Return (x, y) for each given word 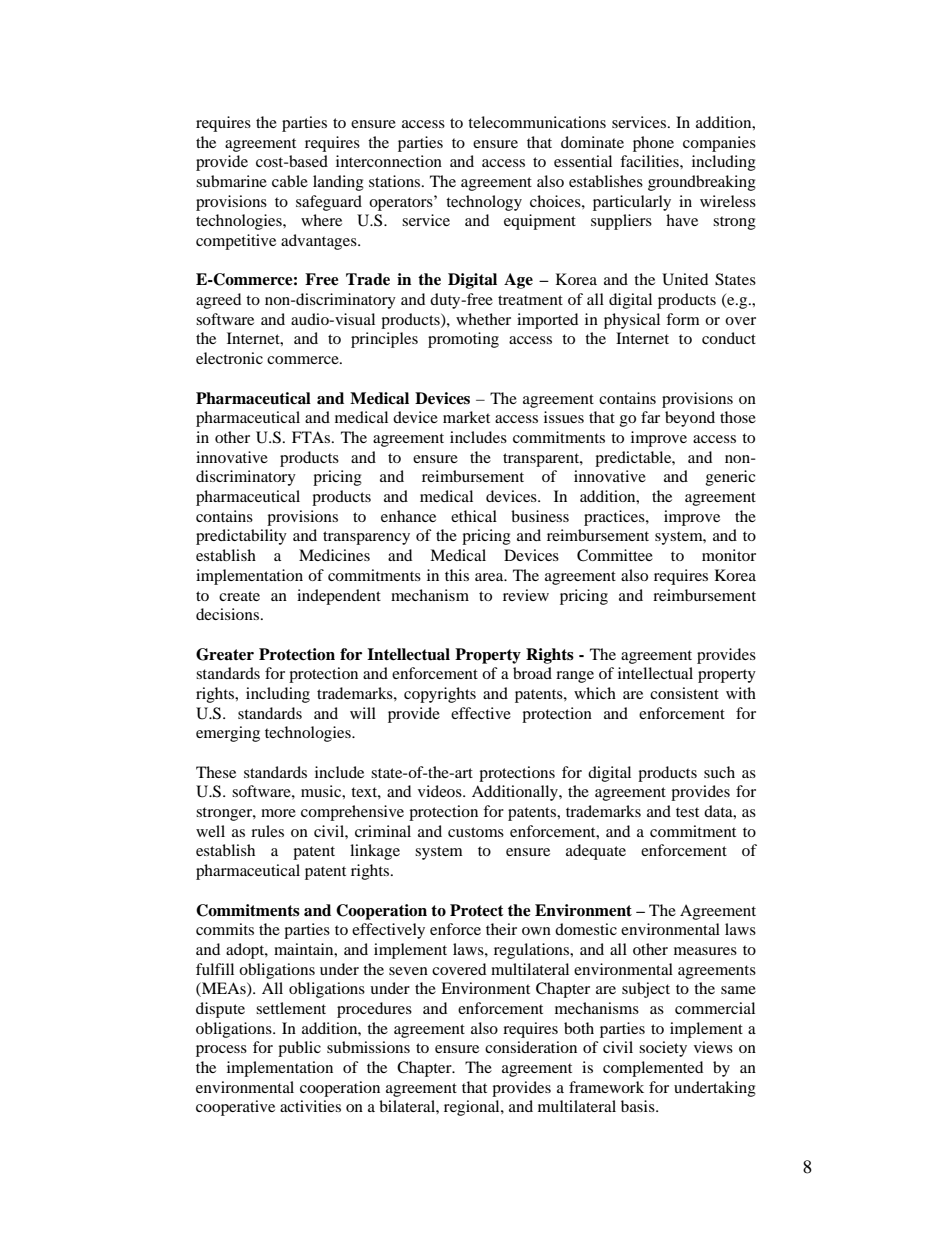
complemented (653, 1069)
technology (484, 203)
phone (653, 144)
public (299, 1049)
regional (473, 1108)
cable (290, 181)
